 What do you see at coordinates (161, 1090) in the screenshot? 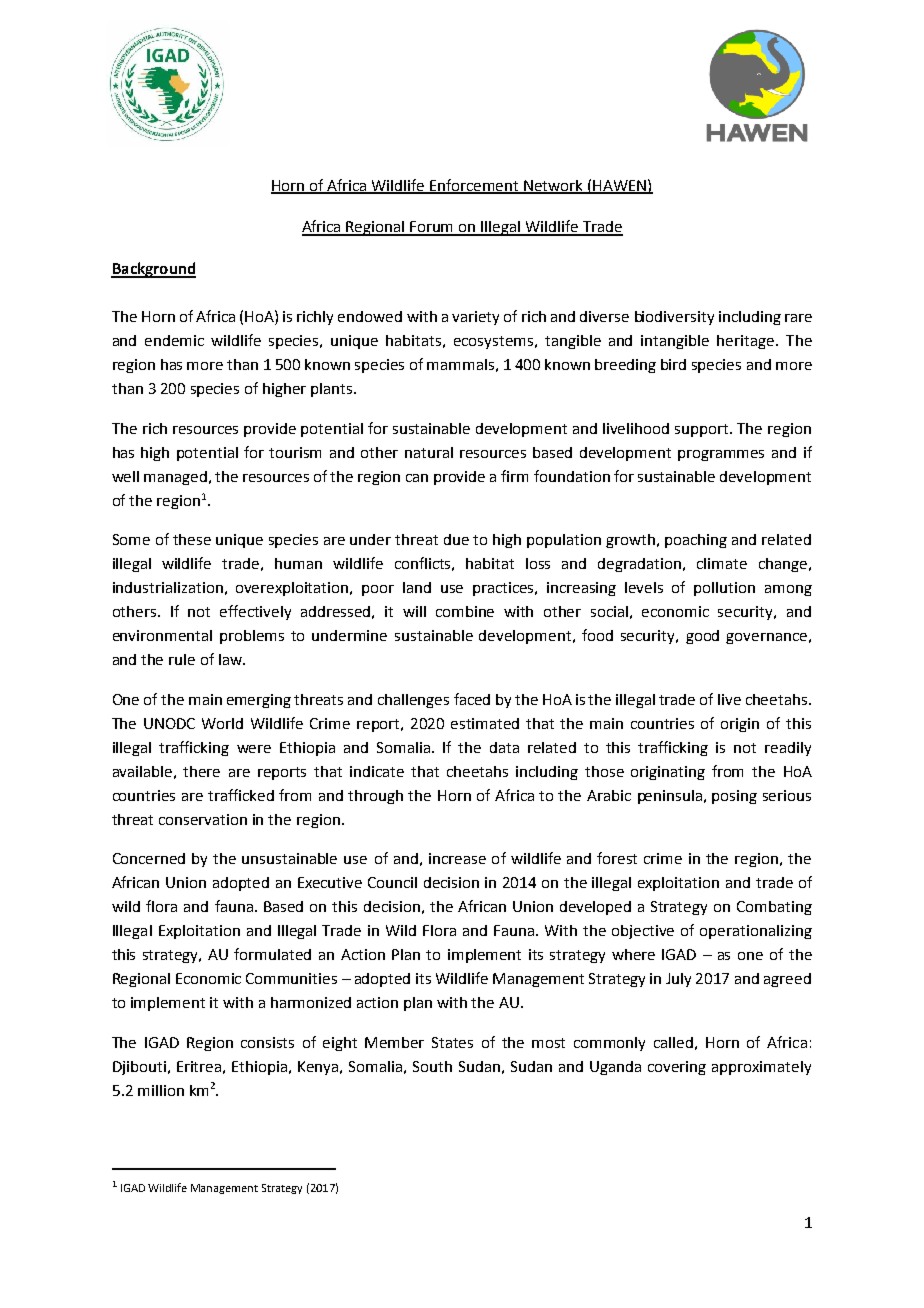
I see `million` at bounding box center [161, 1090].
